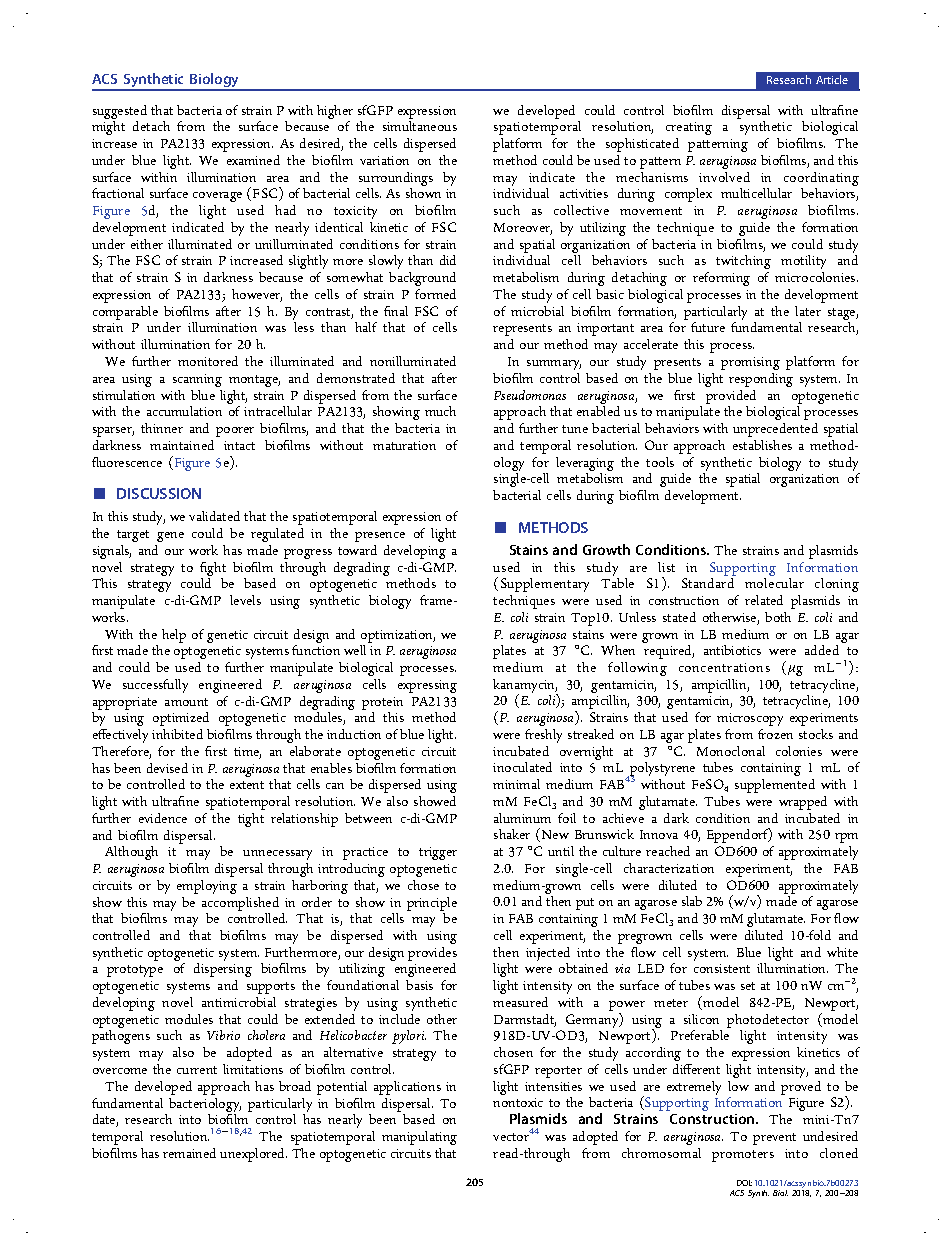  I want to click on remained, so click(189, 1153).
